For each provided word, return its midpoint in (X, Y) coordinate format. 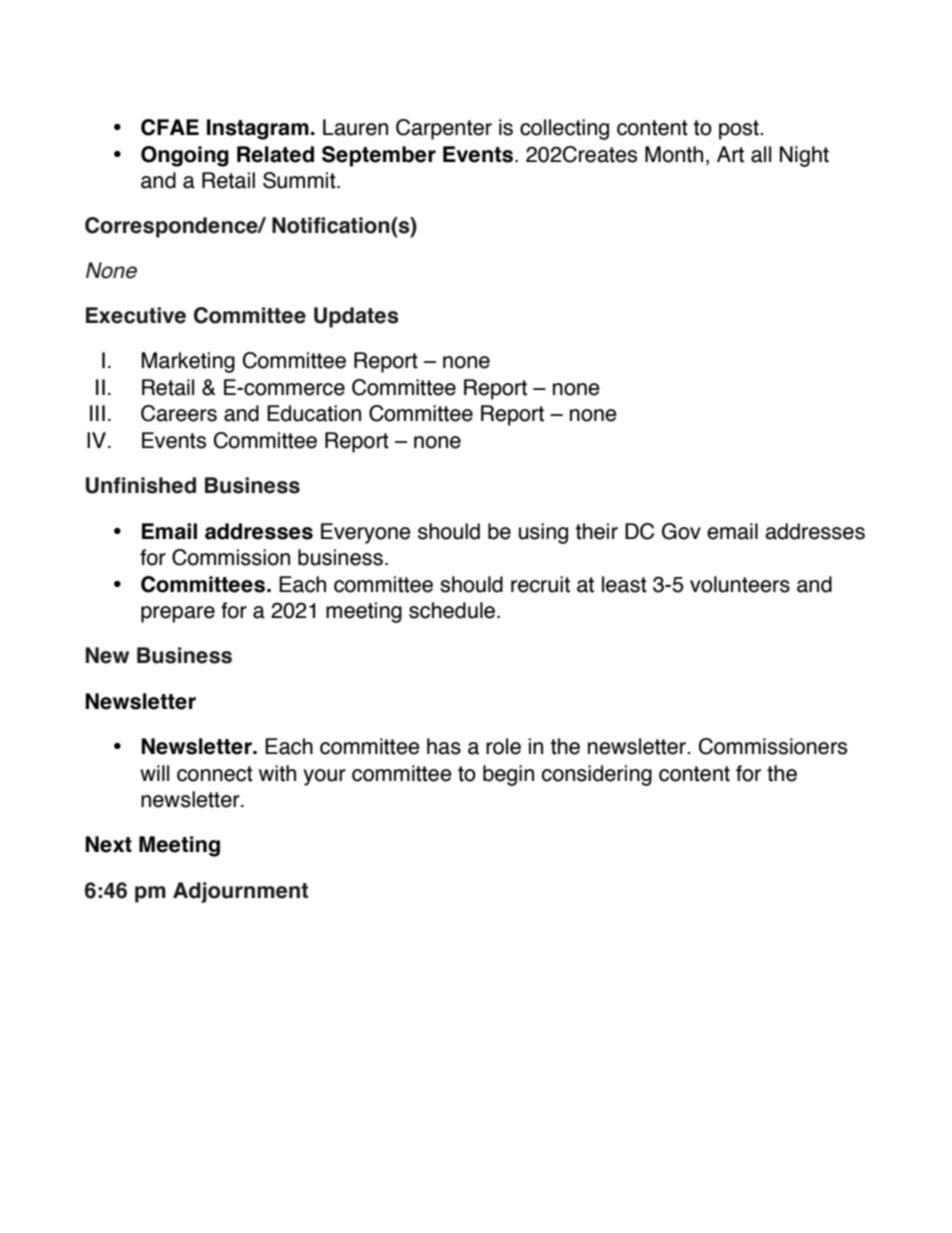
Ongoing (185, 156)
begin (508, 775)
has (444, 746)
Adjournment (240, 892)
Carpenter (444, 129)
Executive (136, 315)
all (761, 154)
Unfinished (141, 485)
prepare (178, 614)
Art (730, 154)
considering (597, 775)
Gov (681, 531)
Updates (356, 317)
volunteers (740, 584)
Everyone (366, 533)
